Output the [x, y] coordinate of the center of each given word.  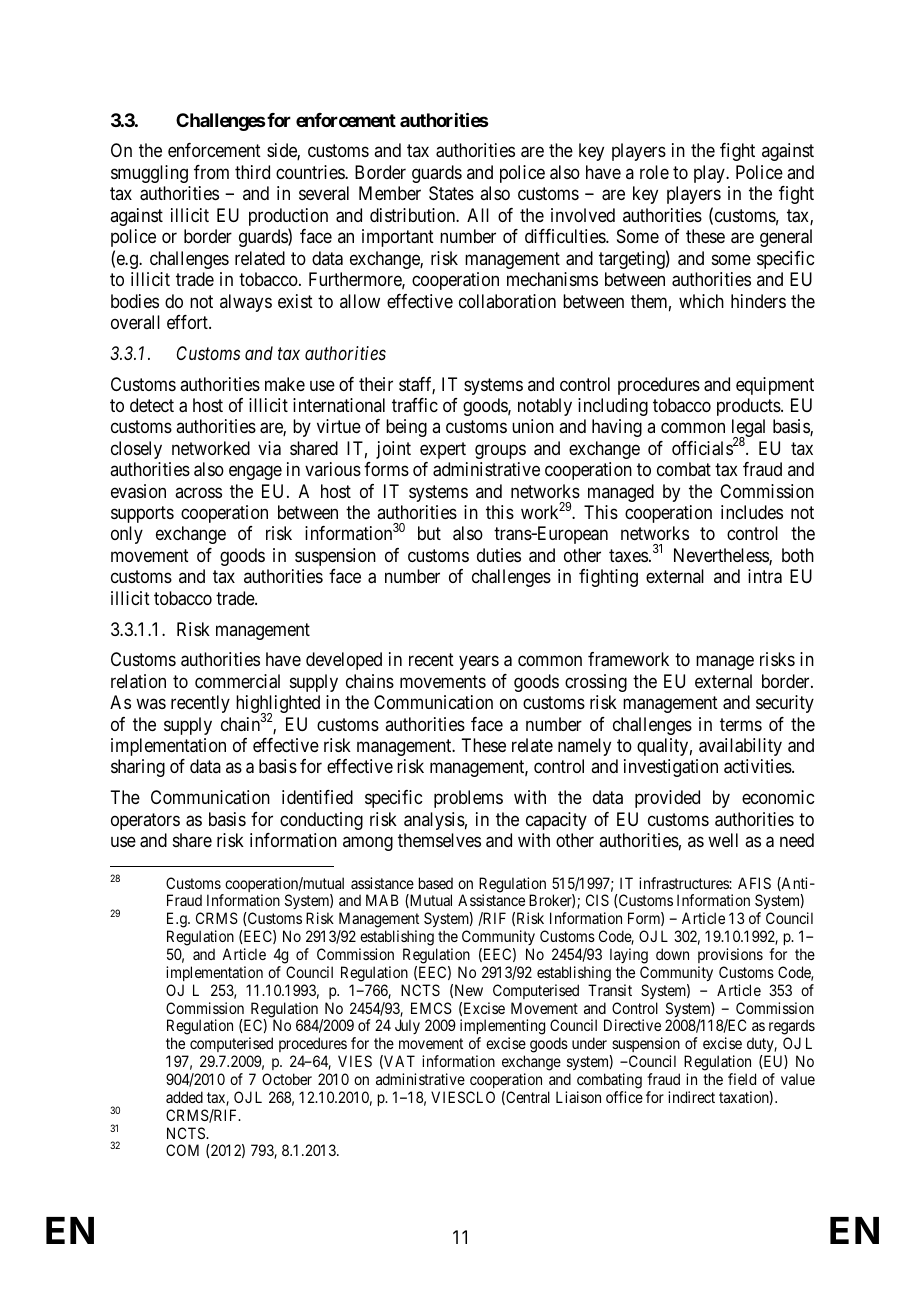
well [723, 840]
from [211, 172]
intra [765, 576]
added [184, 1097]
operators [145, 821]
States [451, 193]
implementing [502, 1028]
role [654, 172]
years [479, 663]
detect [152, 405]
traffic [415, 405]
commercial [237, 681]
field [742, 1079]
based [436, 883]
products [749, 407]
